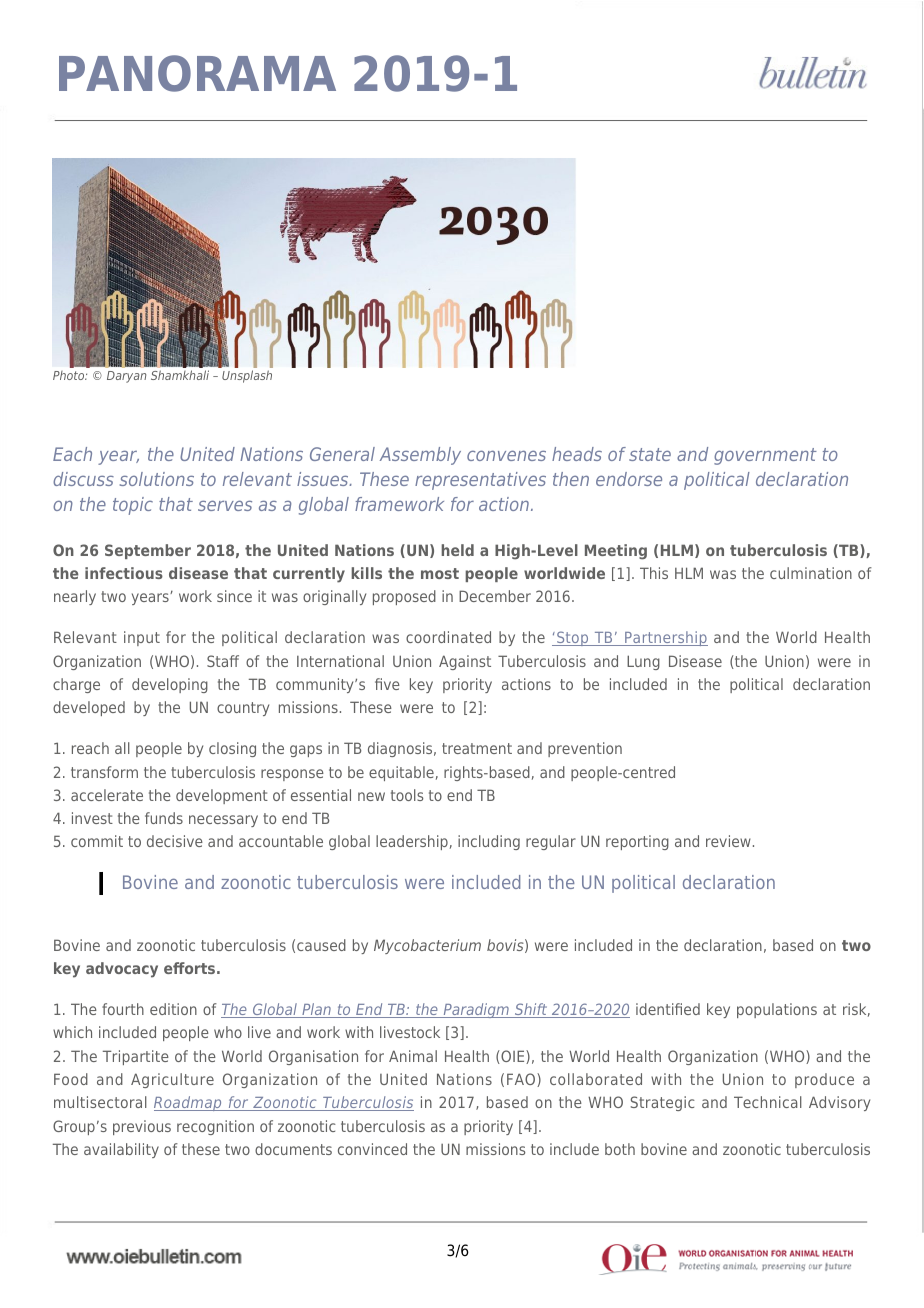  I want to click on FAO, so click(522, 1080).
